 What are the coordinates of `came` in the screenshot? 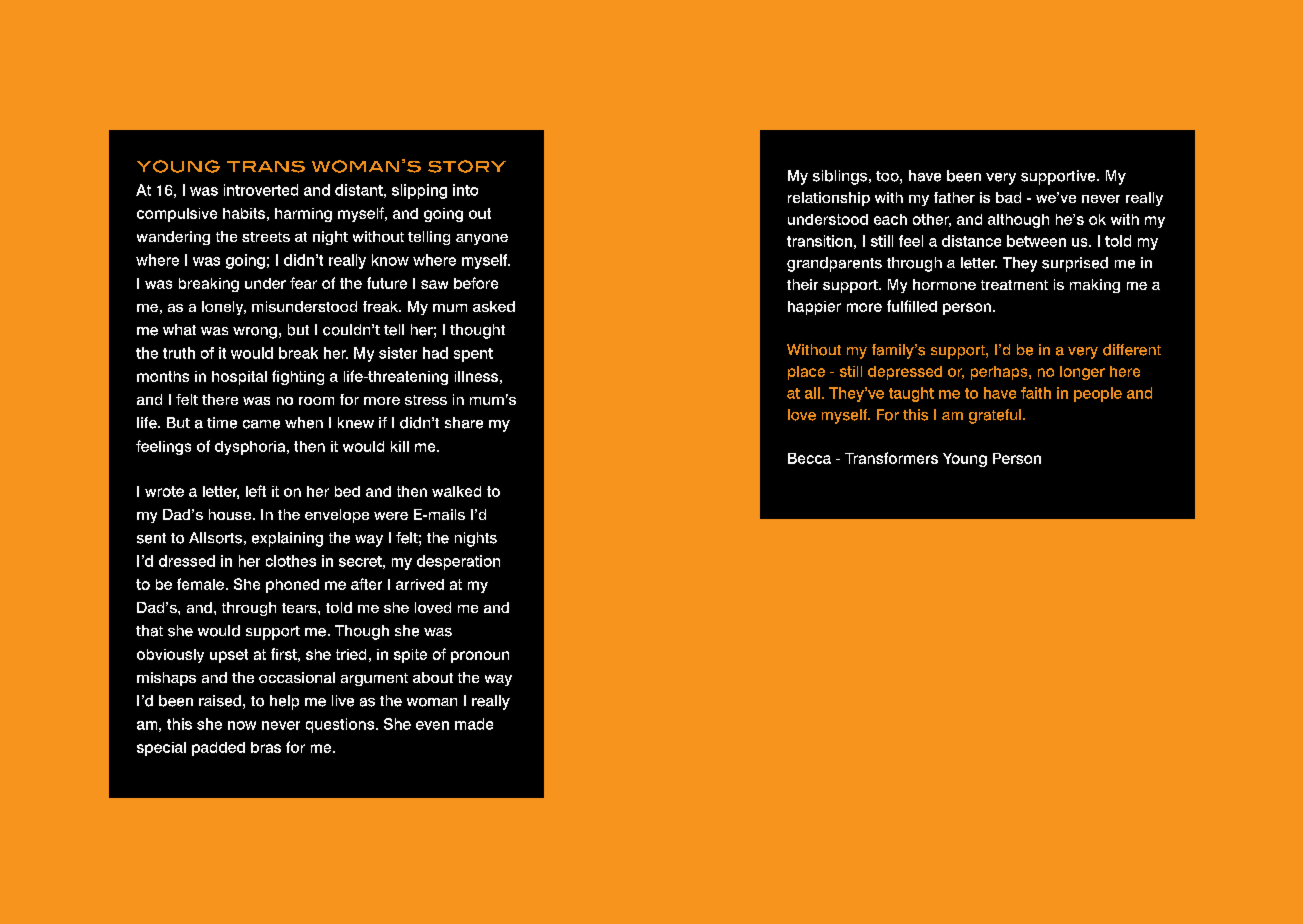 It's located at (261, 424).
